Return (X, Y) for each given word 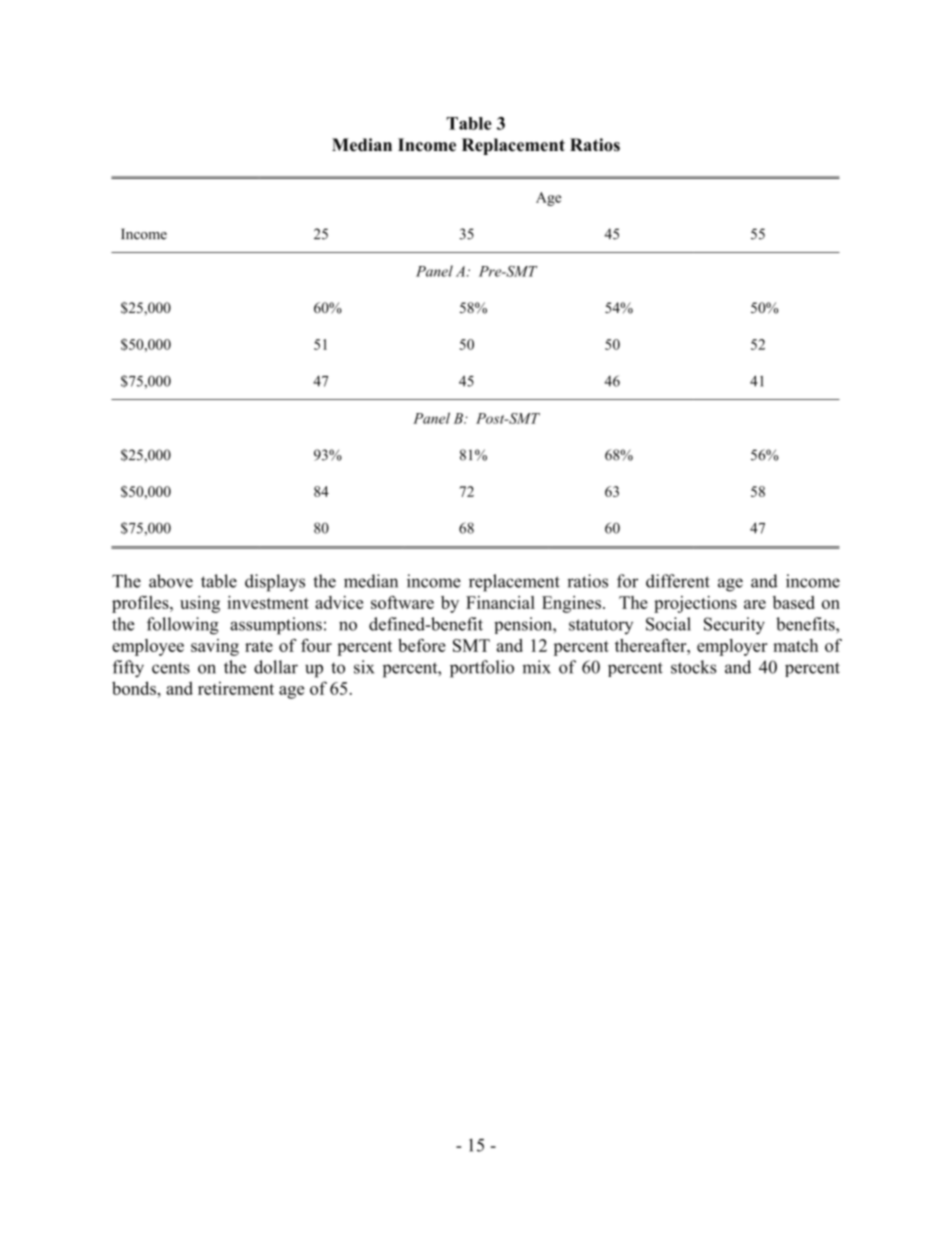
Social (668, 624)
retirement (236, 688)
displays (275, 583)
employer (732, 647)
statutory (601, 626)
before (422, 645)
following (183, 626)
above (171, 581)
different (678, 581)
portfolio (482, 669)
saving (215, 647)
